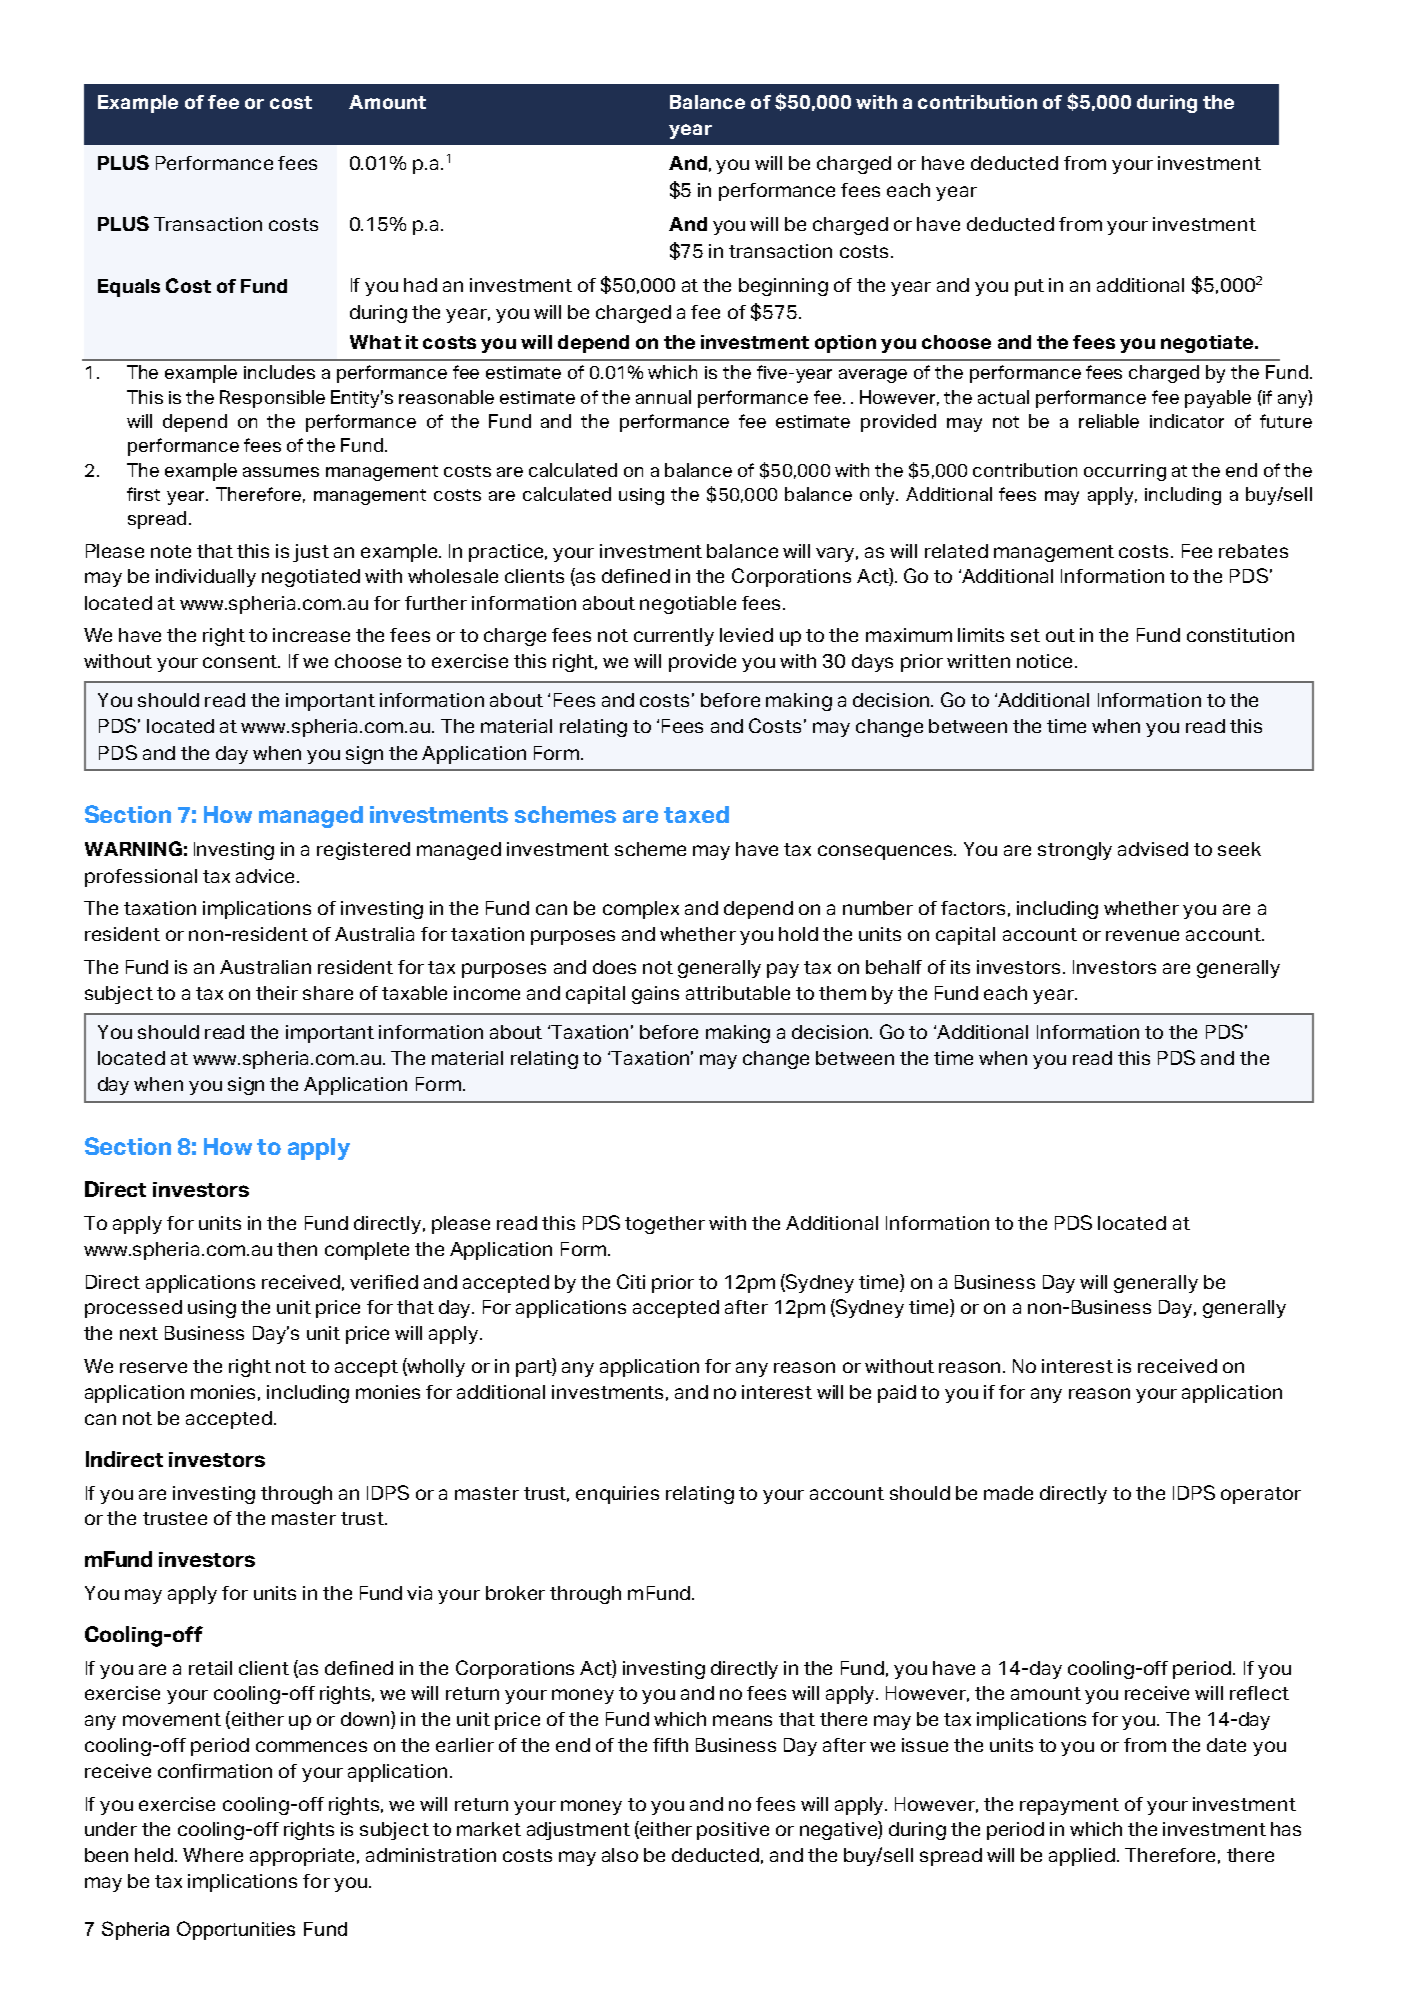 The image size is (1413, 1999). Describe the element at coordinates (267, 876) in the document. I see `advice` at that location.
